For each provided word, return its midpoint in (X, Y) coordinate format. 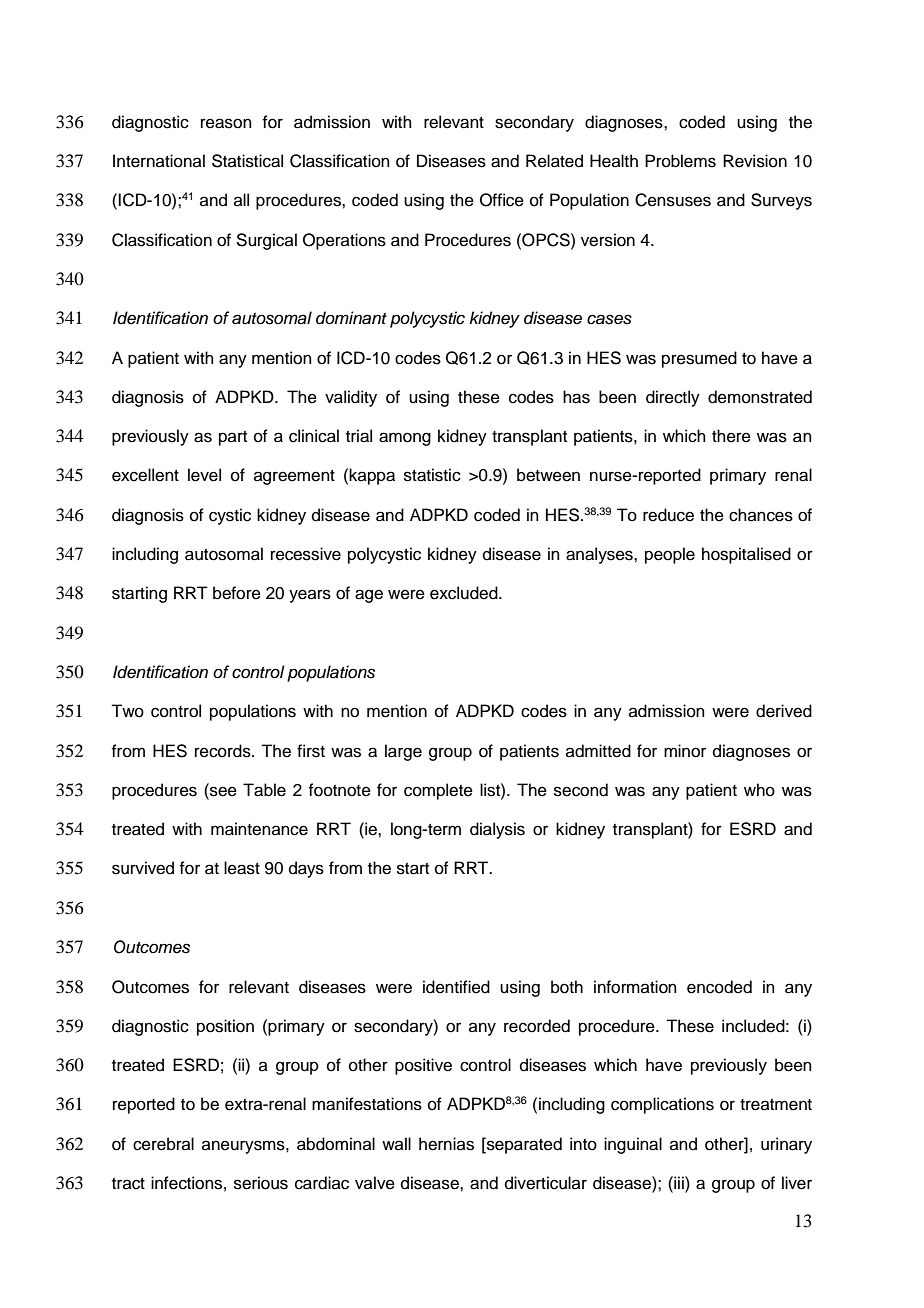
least (242, 868)
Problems (680, 161)
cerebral (163, 1144)
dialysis (497, 830)
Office (502, 200)
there (731, 436)
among (405, 439)
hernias (446, 1144)
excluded (465, 593)
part (233, 438)
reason (226, 123)
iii (679, 1182)
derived (784, 711)
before (237, 593)
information (635, 987)
